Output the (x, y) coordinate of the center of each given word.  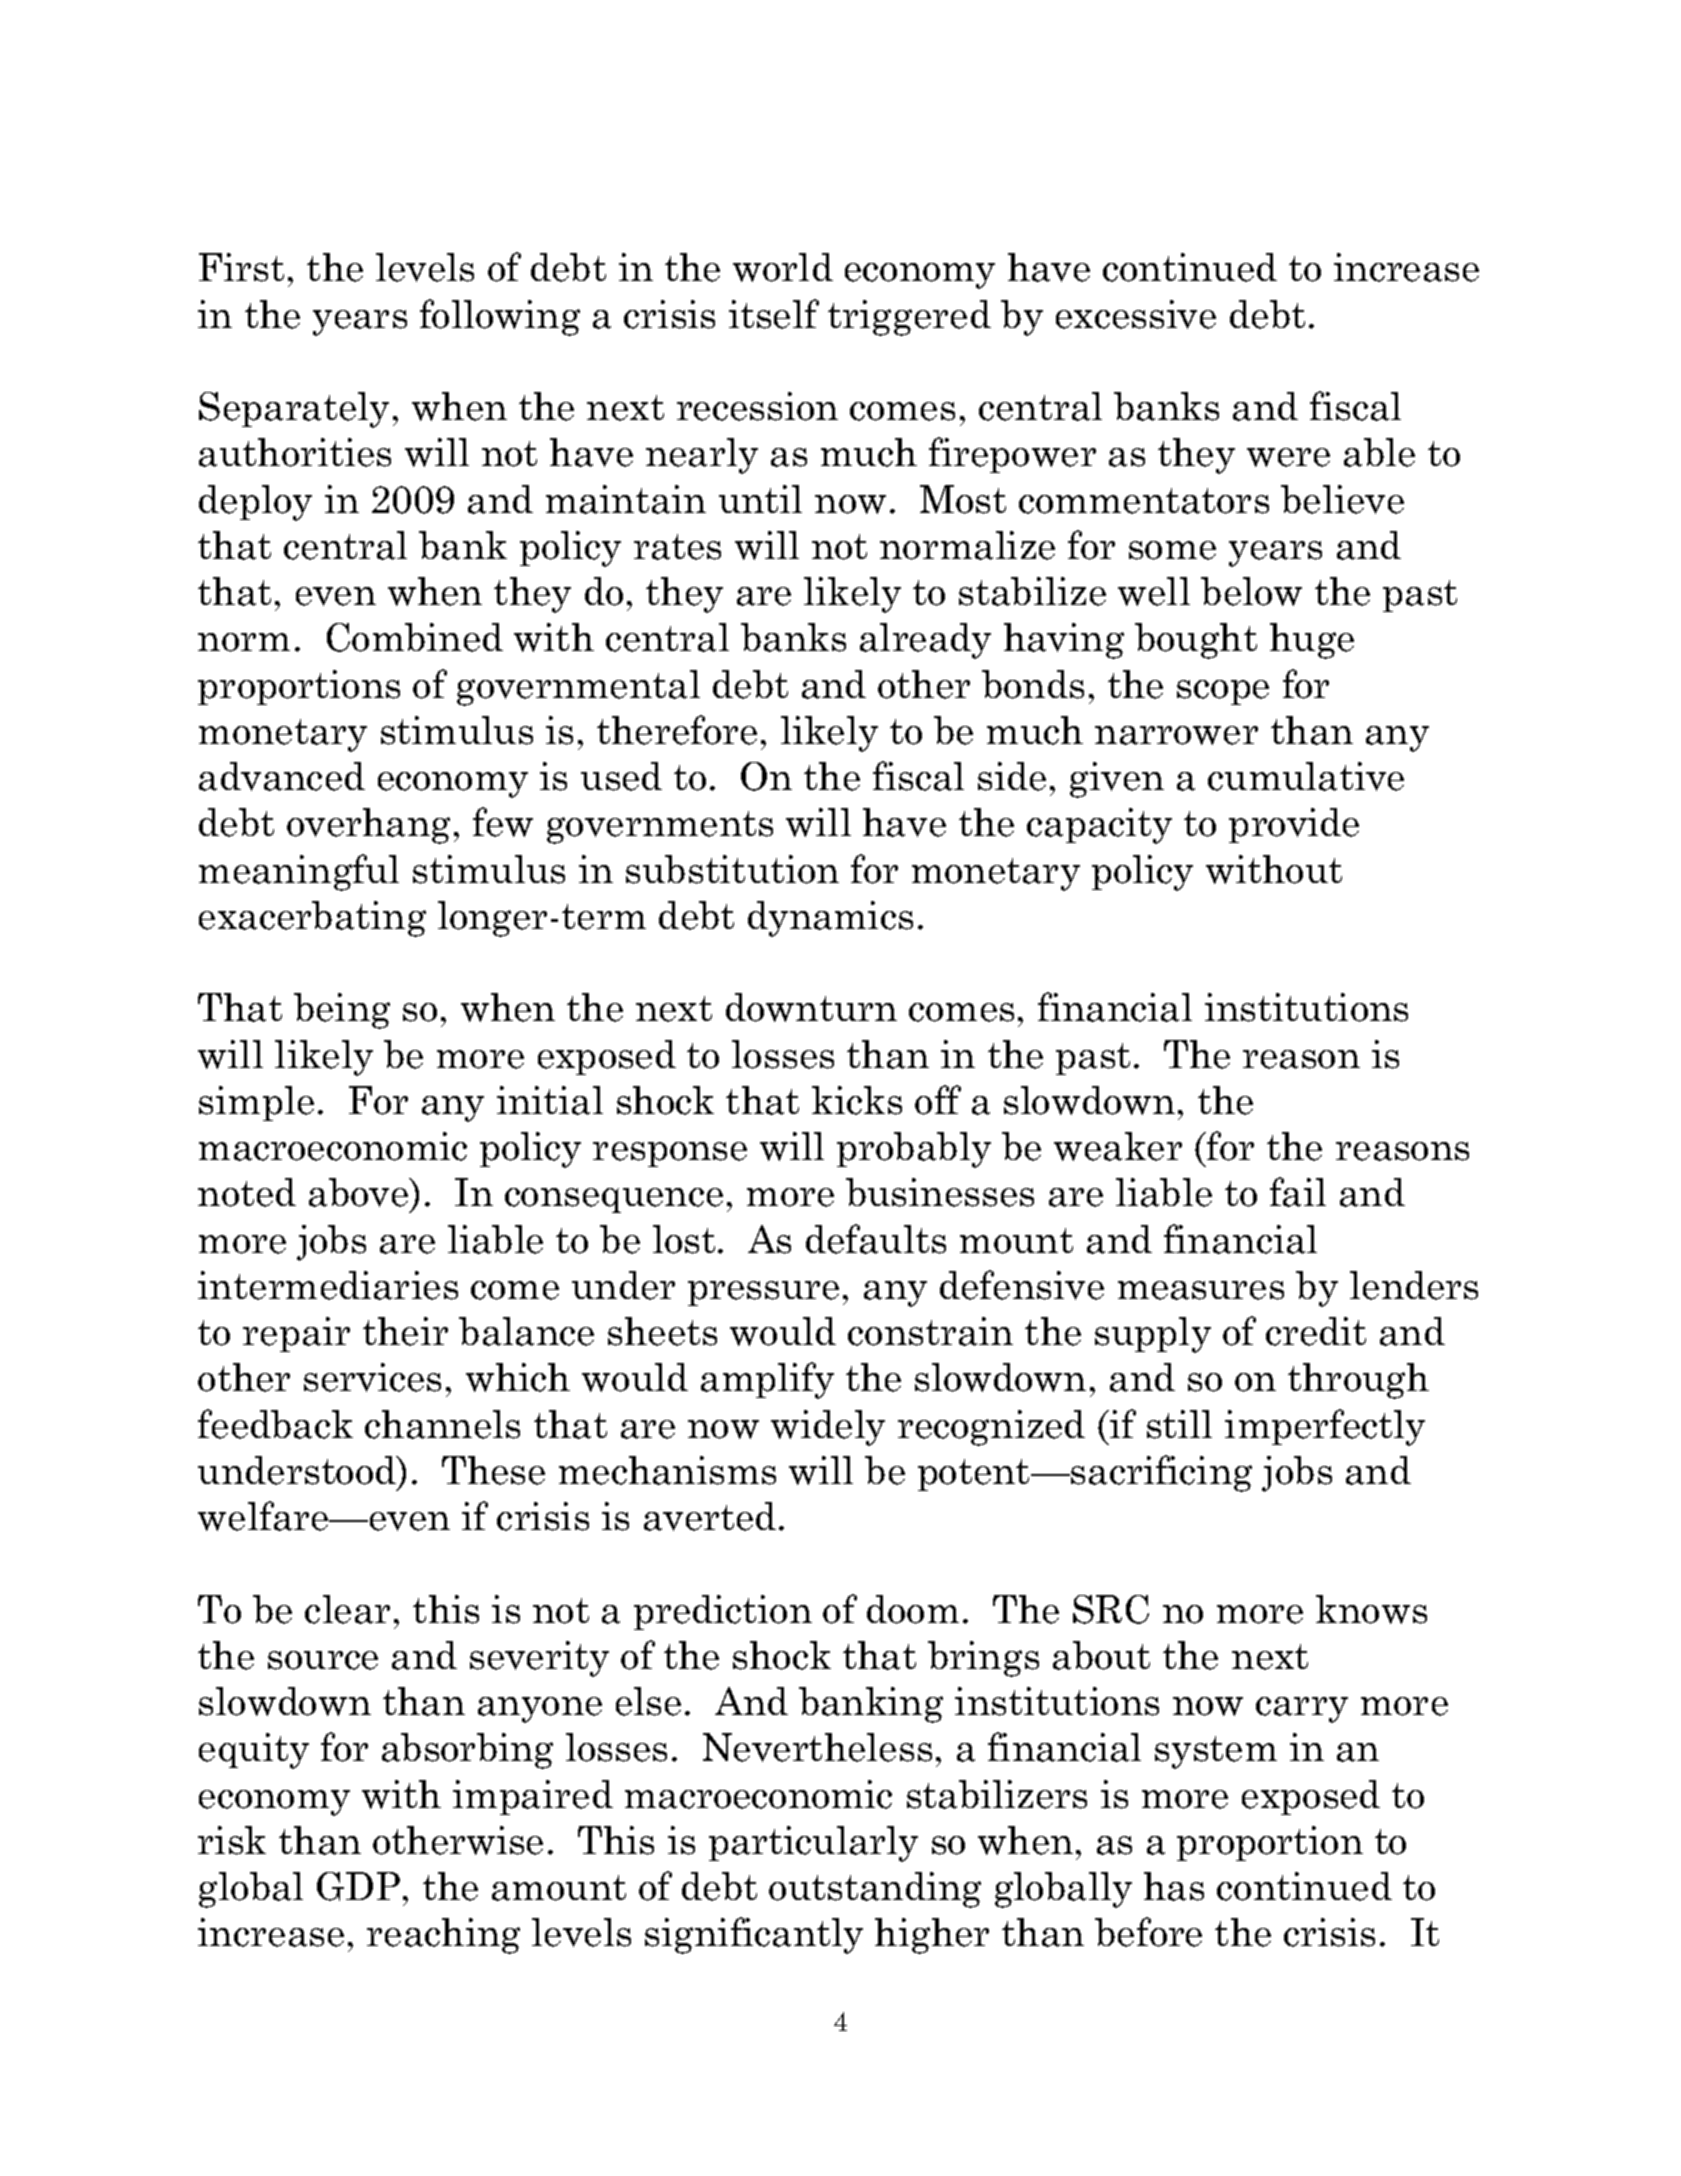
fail (1298, 1192)
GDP (358, 1886)
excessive (1136, 314)
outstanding (875, 1890)
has (1174, 1886)
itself (774, 314)
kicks (857, 1100)
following (500, 317)
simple (256, 1103)
